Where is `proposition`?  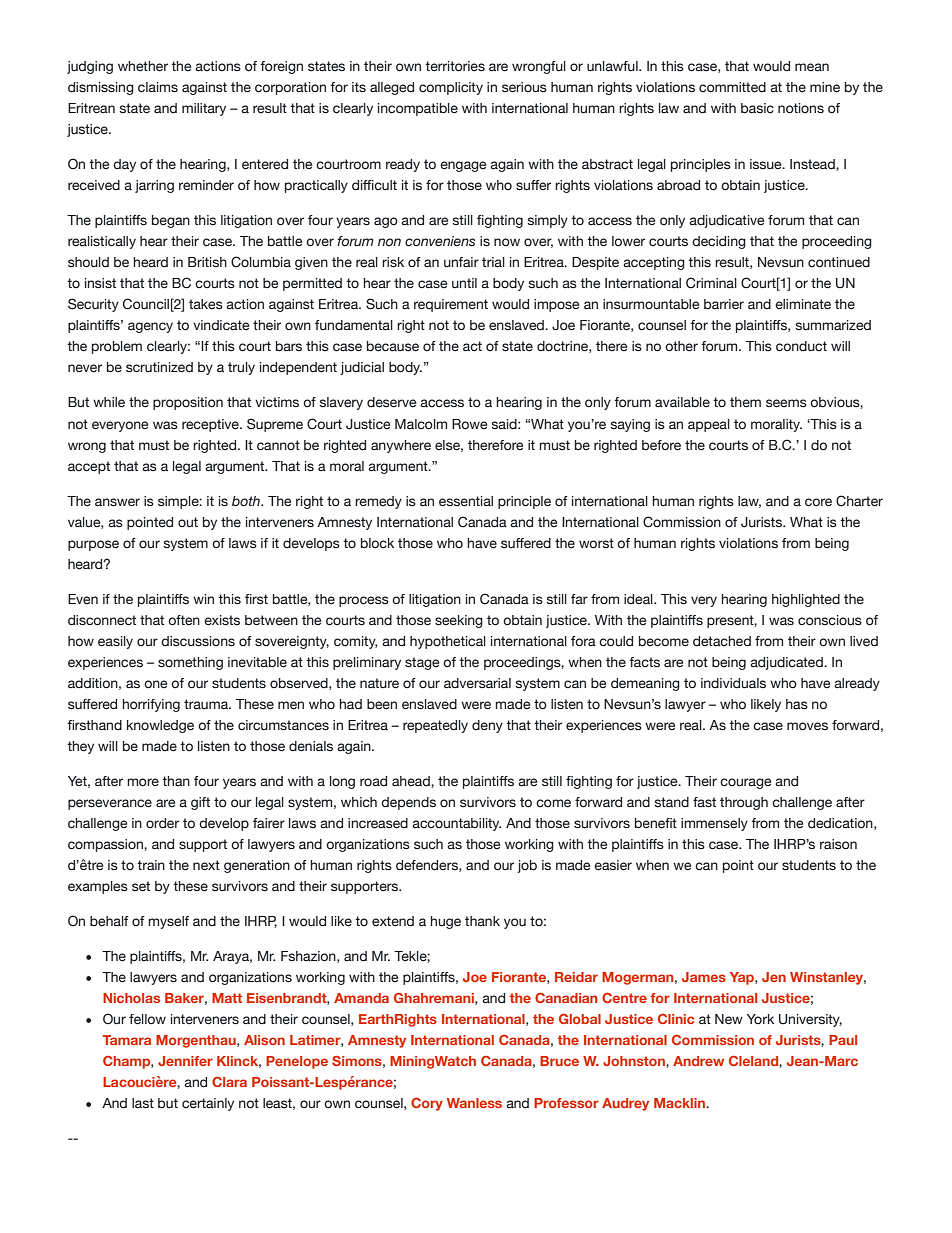
proposition is located at coordinates (188, 403).
